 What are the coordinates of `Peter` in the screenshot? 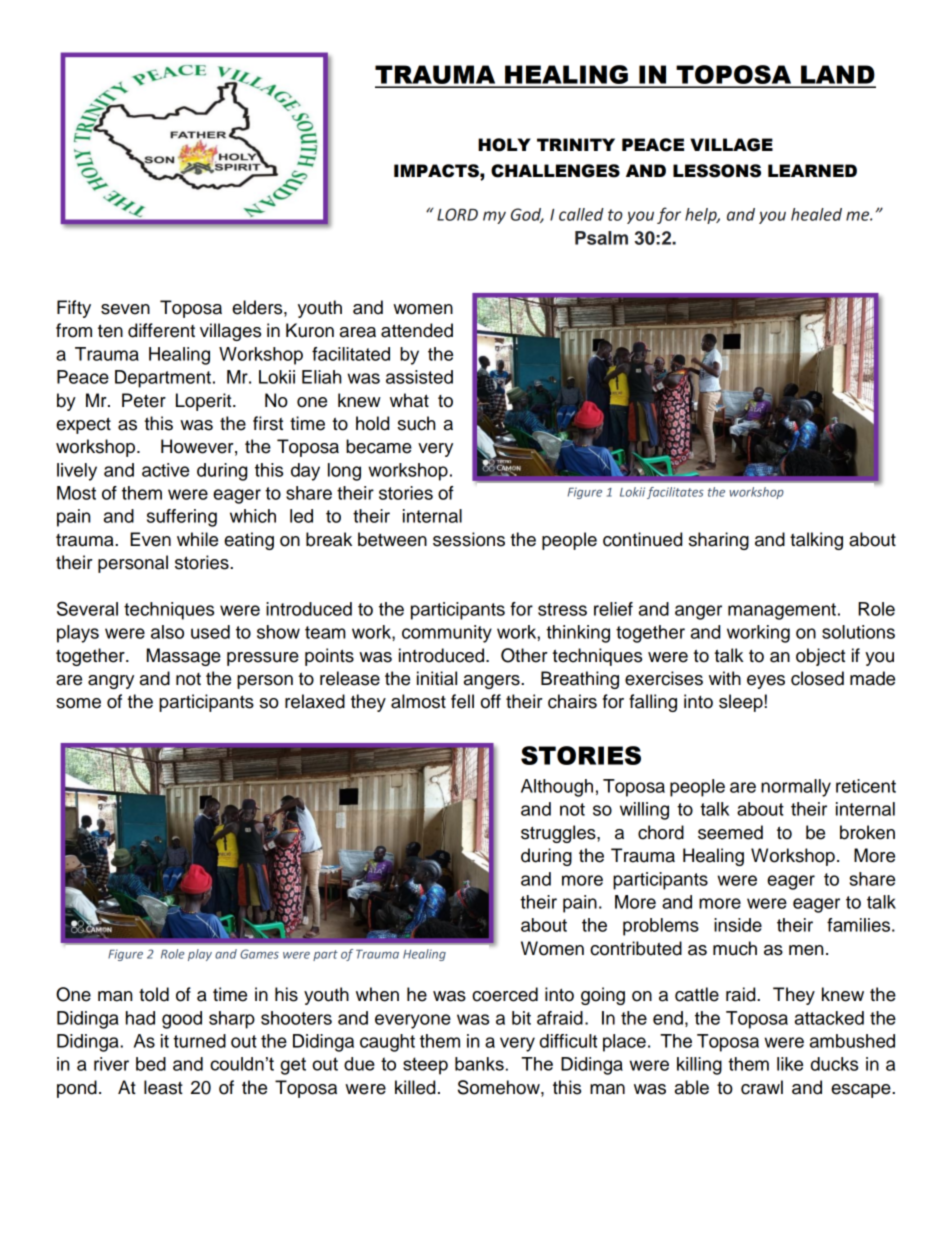 It's located at (144, 400).
